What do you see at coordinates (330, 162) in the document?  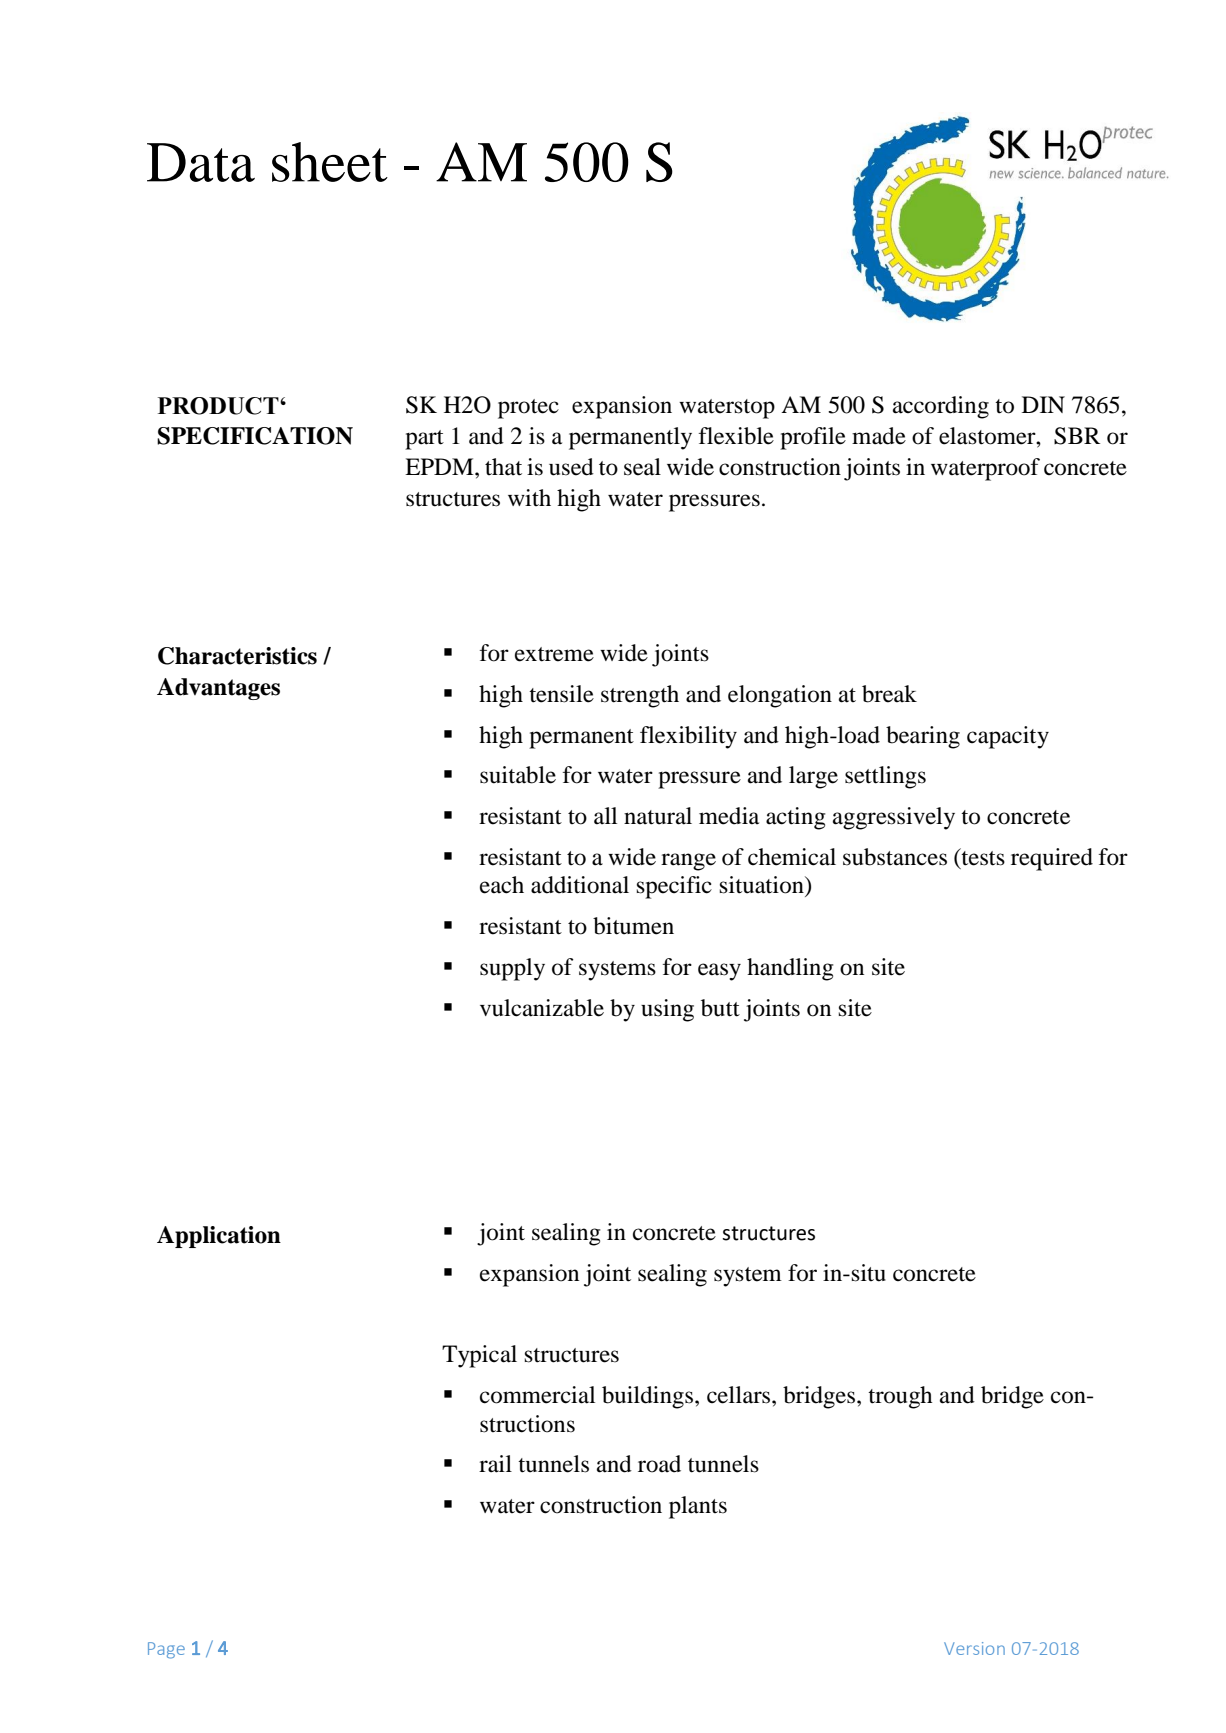 I see `sheet` at bounding box center [330, 162].
